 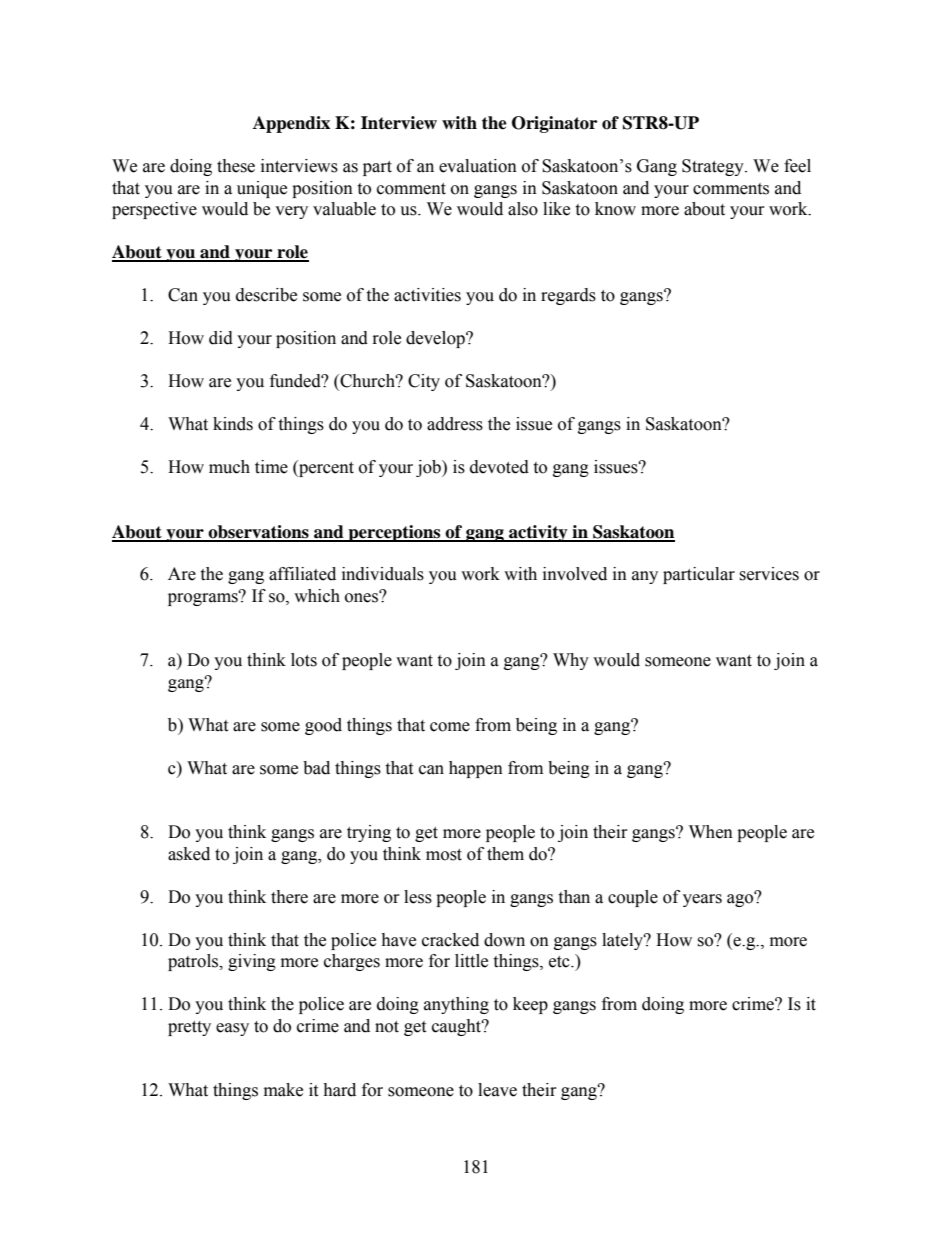 I want to click on When, so click(x=711, y=832).
